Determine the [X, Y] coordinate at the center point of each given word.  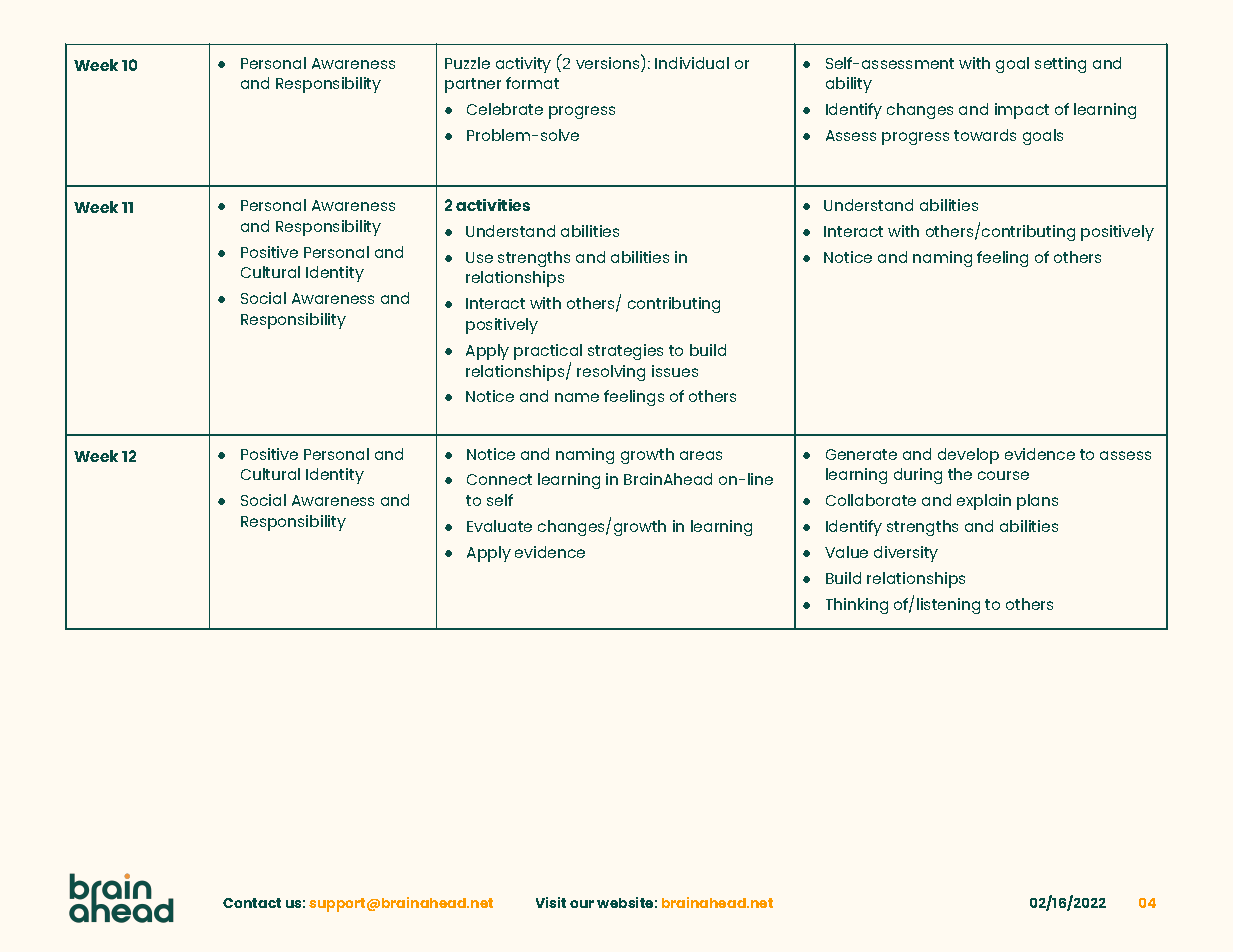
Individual [692, 63]
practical [548, 353]
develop [968, 456]
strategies [625, 352]
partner [473, 85]
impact [1022, 111]
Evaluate [499, 526]
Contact [252, 903]
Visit [551, 902]
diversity [906, 554]
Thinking [857, 606]
